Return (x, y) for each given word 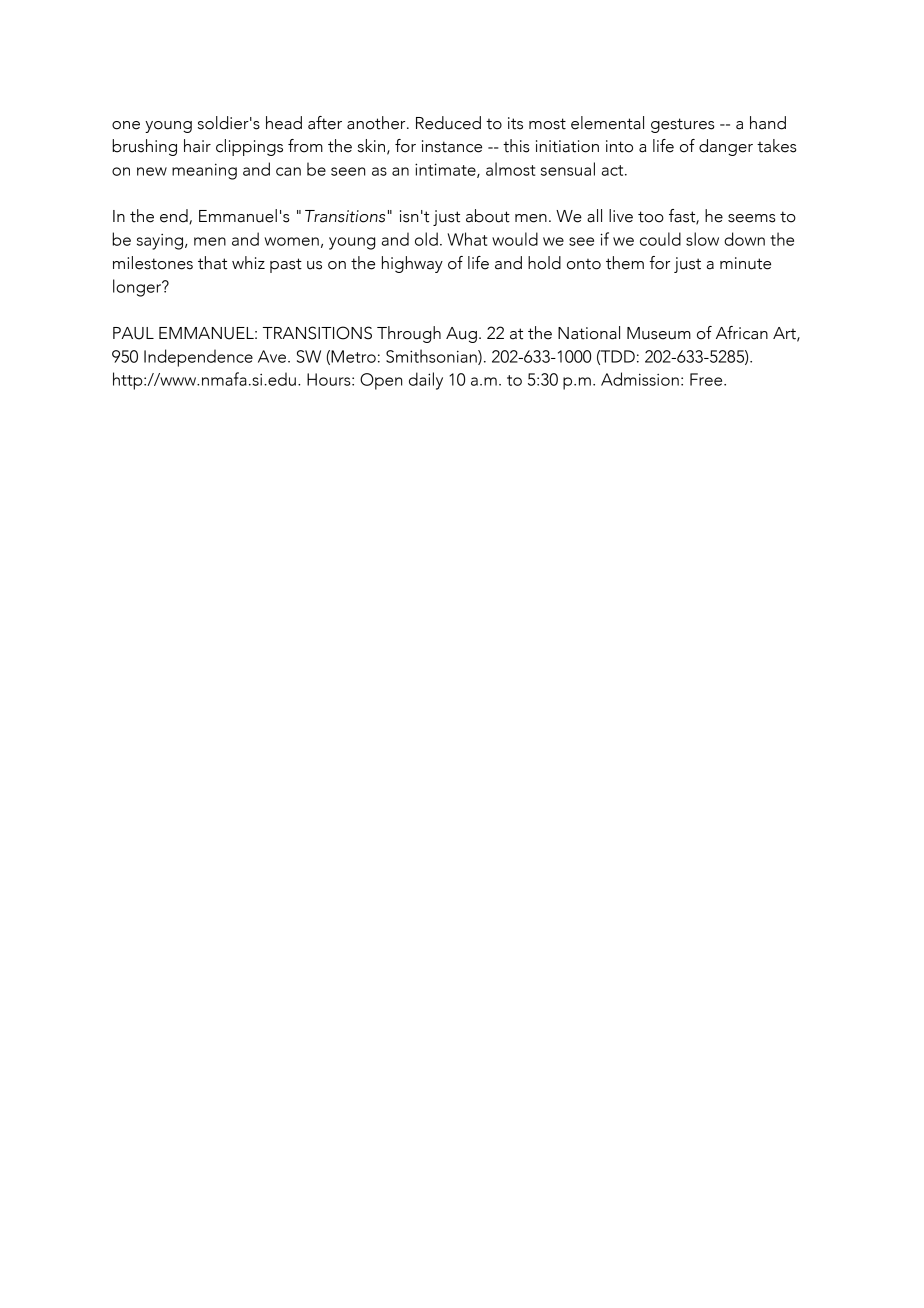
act (614, 170)
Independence (198, 358)
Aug (461, 335)
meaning (204, 171)
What (467, 239)
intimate (446, 170)
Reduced (448, 123)
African (742, 333)
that (212, 263)
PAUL (133, 333)
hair (197, 146)
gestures (682, 125)
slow (702, 239)
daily (426, 381)
